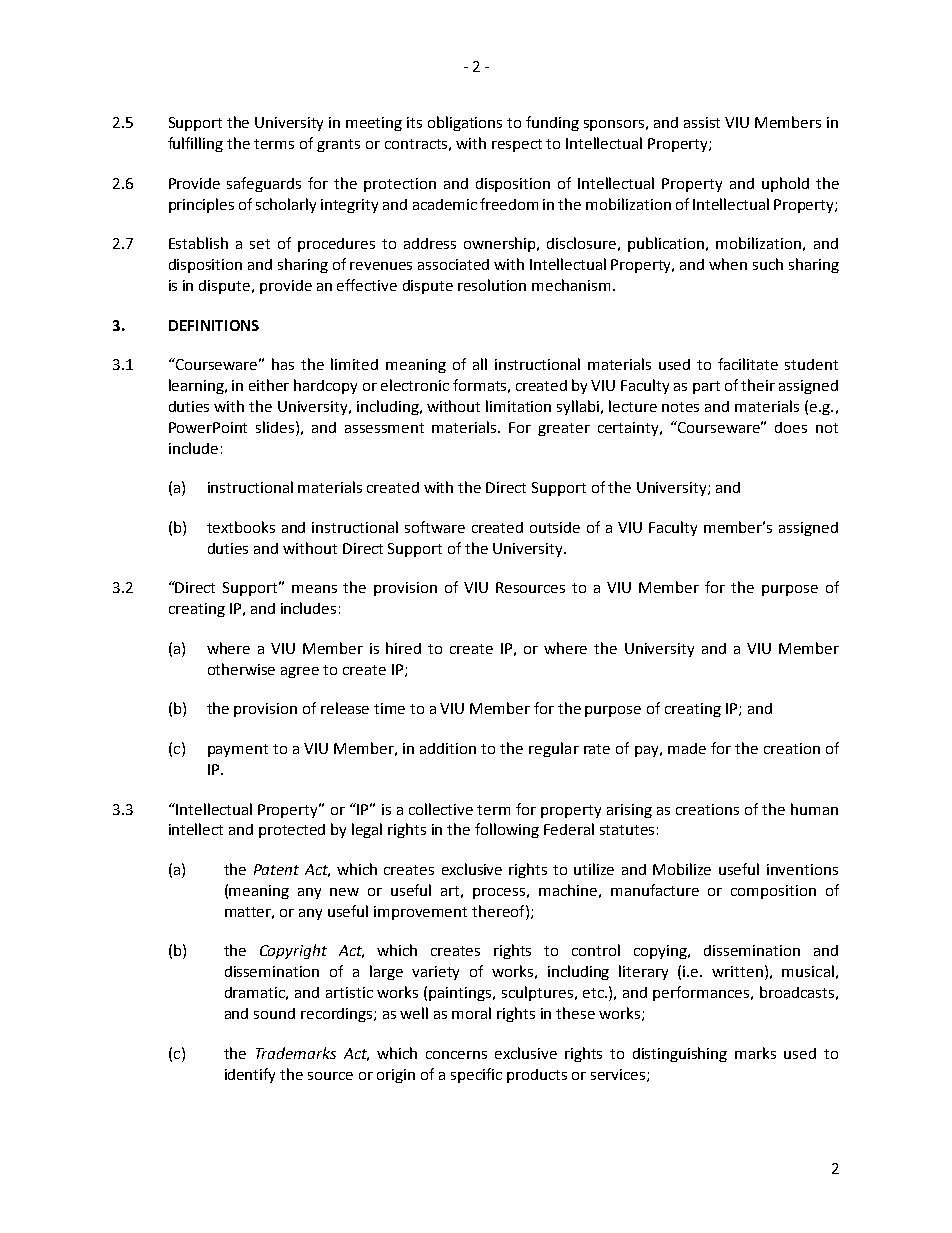  Describe the element at coordinates (687, 748) in the page. I see `made` at that location.
